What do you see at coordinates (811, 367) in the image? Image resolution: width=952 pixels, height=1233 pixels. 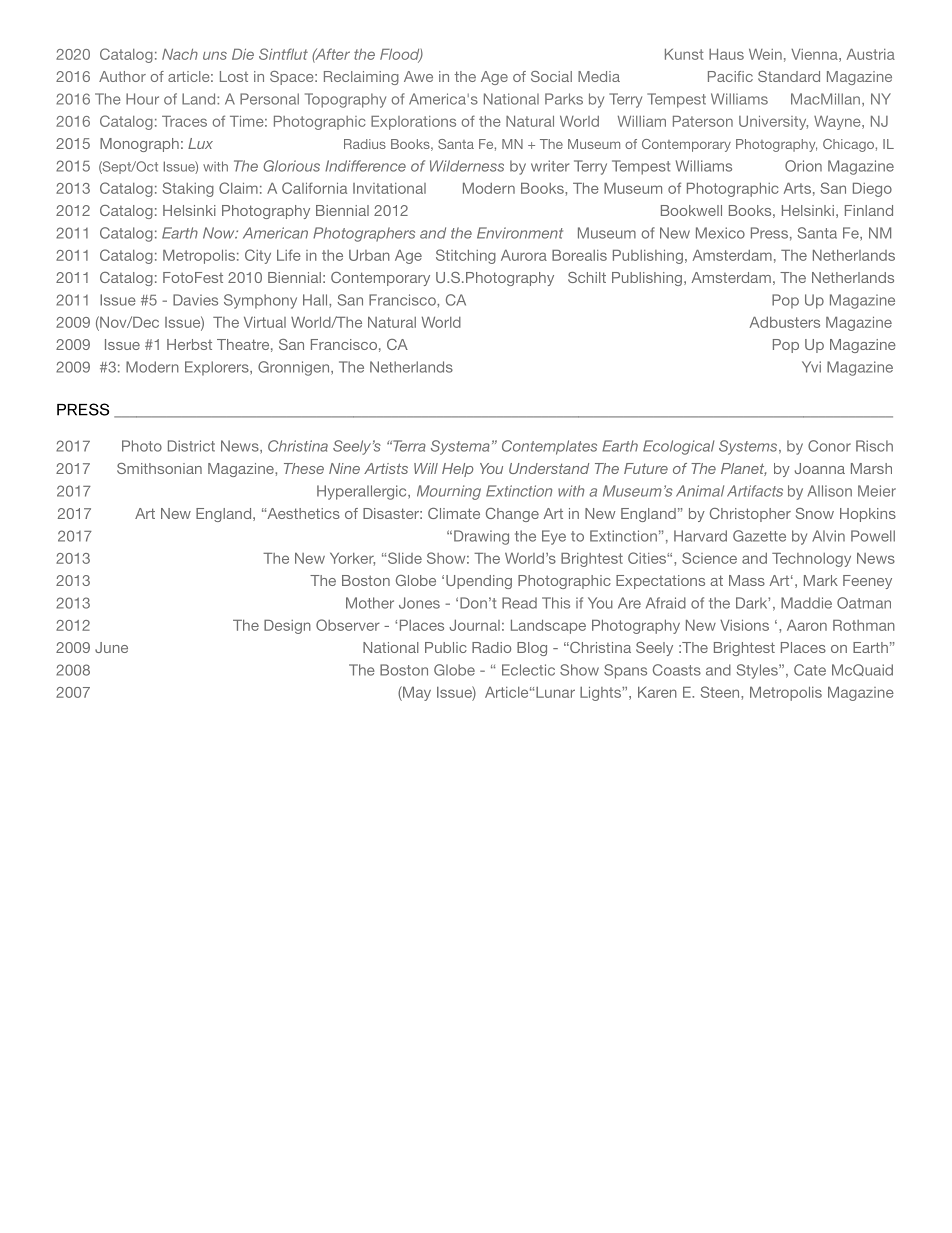 I see `Yvi` at bounding box center [811, 367].
